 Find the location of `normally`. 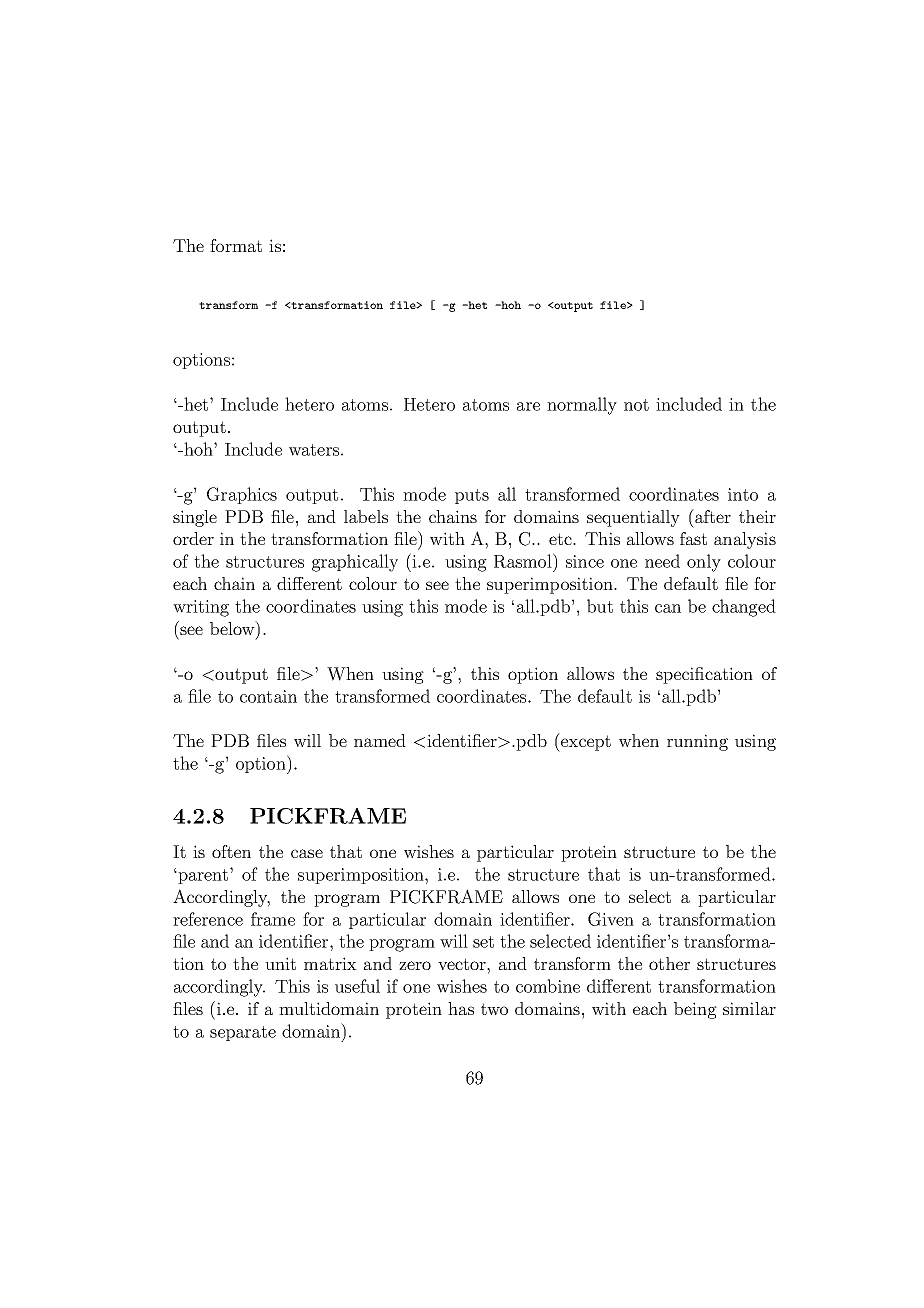

normally is located at coordinates (582, 406).
